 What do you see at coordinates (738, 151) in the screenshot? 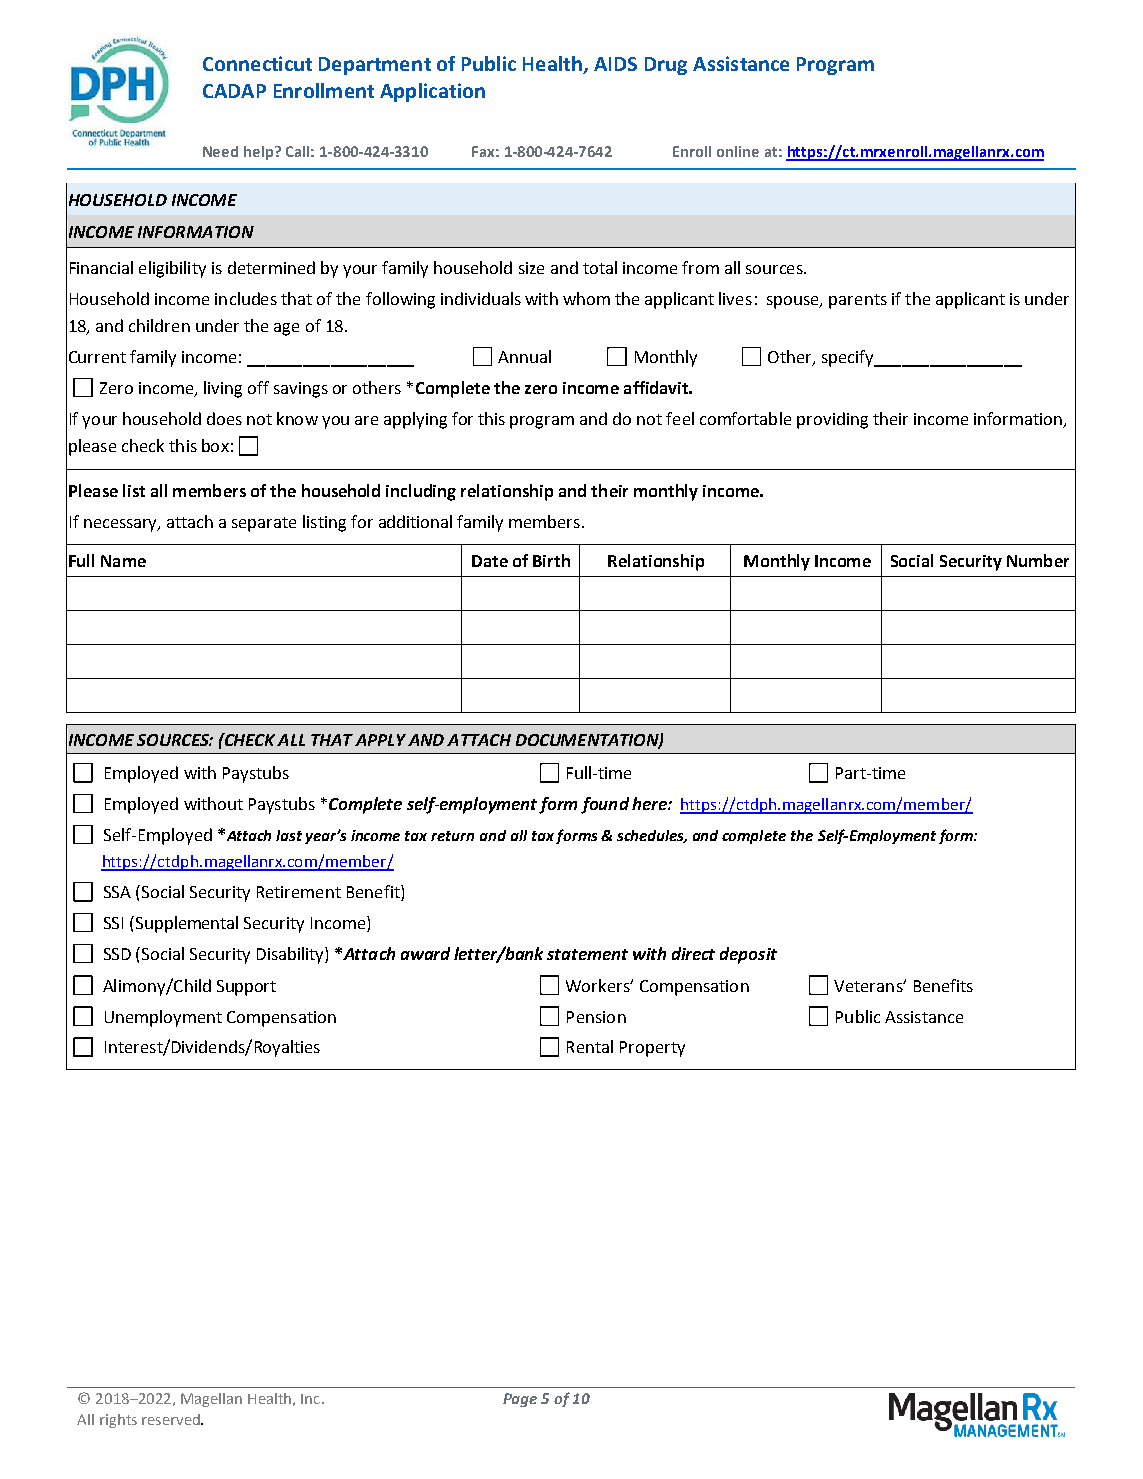
I see `online` at bounding box center [738, 151].
